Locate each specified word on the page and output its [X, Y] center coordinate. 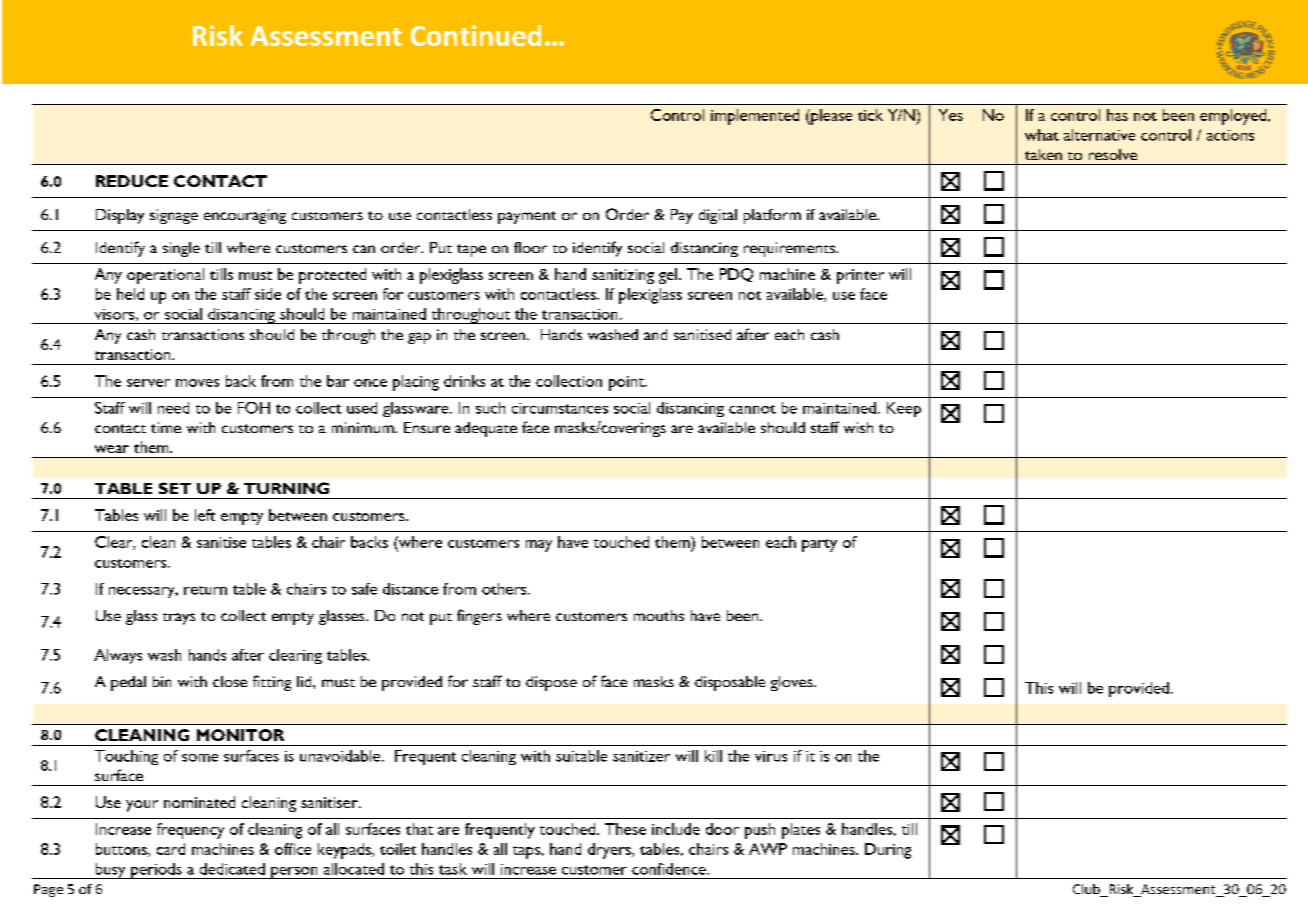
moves [197, 383]
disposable [730, 683]
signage [174, 216]
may [539, 546]
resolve [1113, 154]
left [205, 515]
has [1117, 115]
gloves [793, 683]
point [627, 383]
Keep [904, 409]
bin [162, 681]
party [819, 545]
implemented [755, 117]
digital [718, 216]
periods [156, 871]
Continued [476, 35]
